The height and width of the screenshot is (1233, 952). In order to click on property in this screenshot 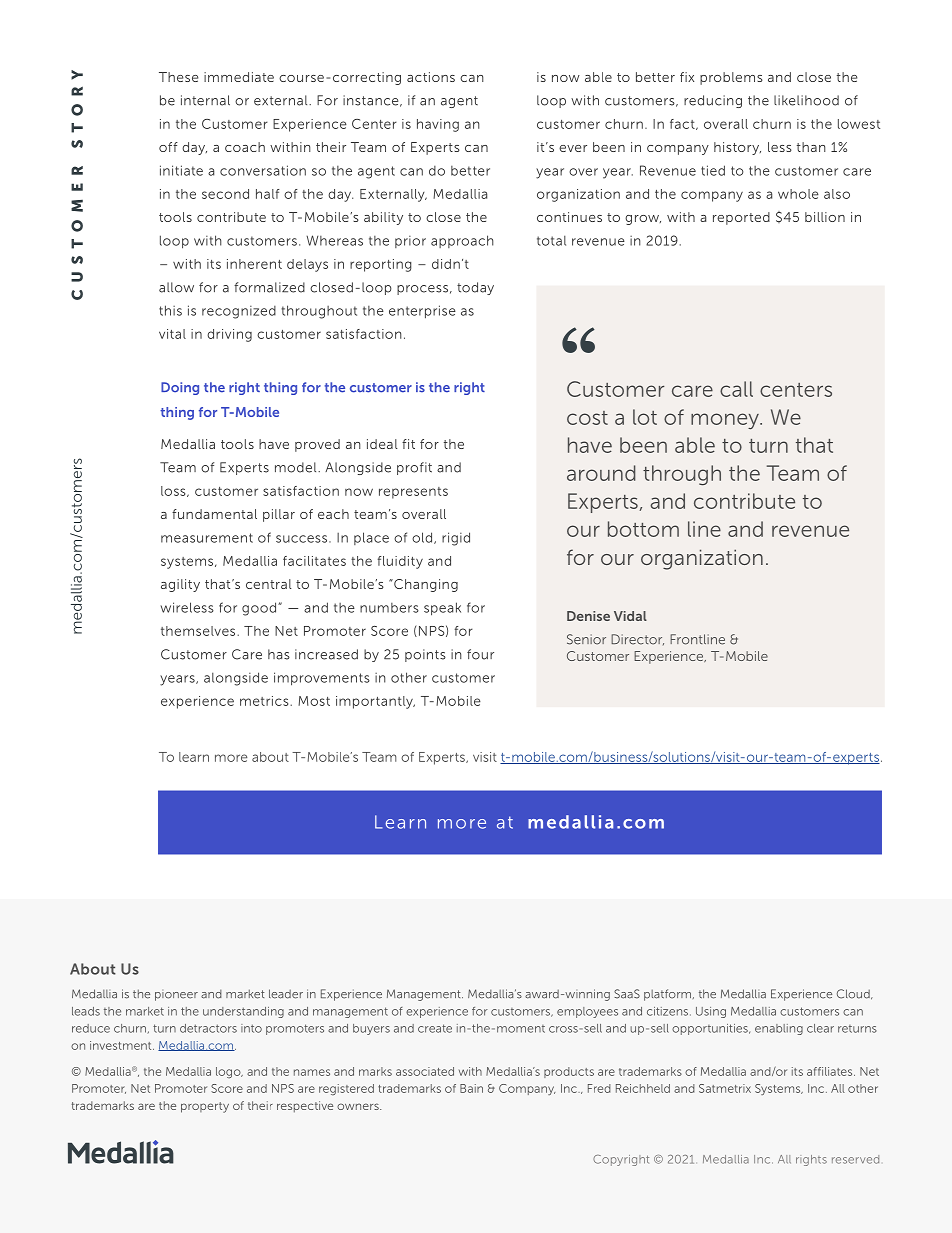, I will do `click(205, 1107)`.
